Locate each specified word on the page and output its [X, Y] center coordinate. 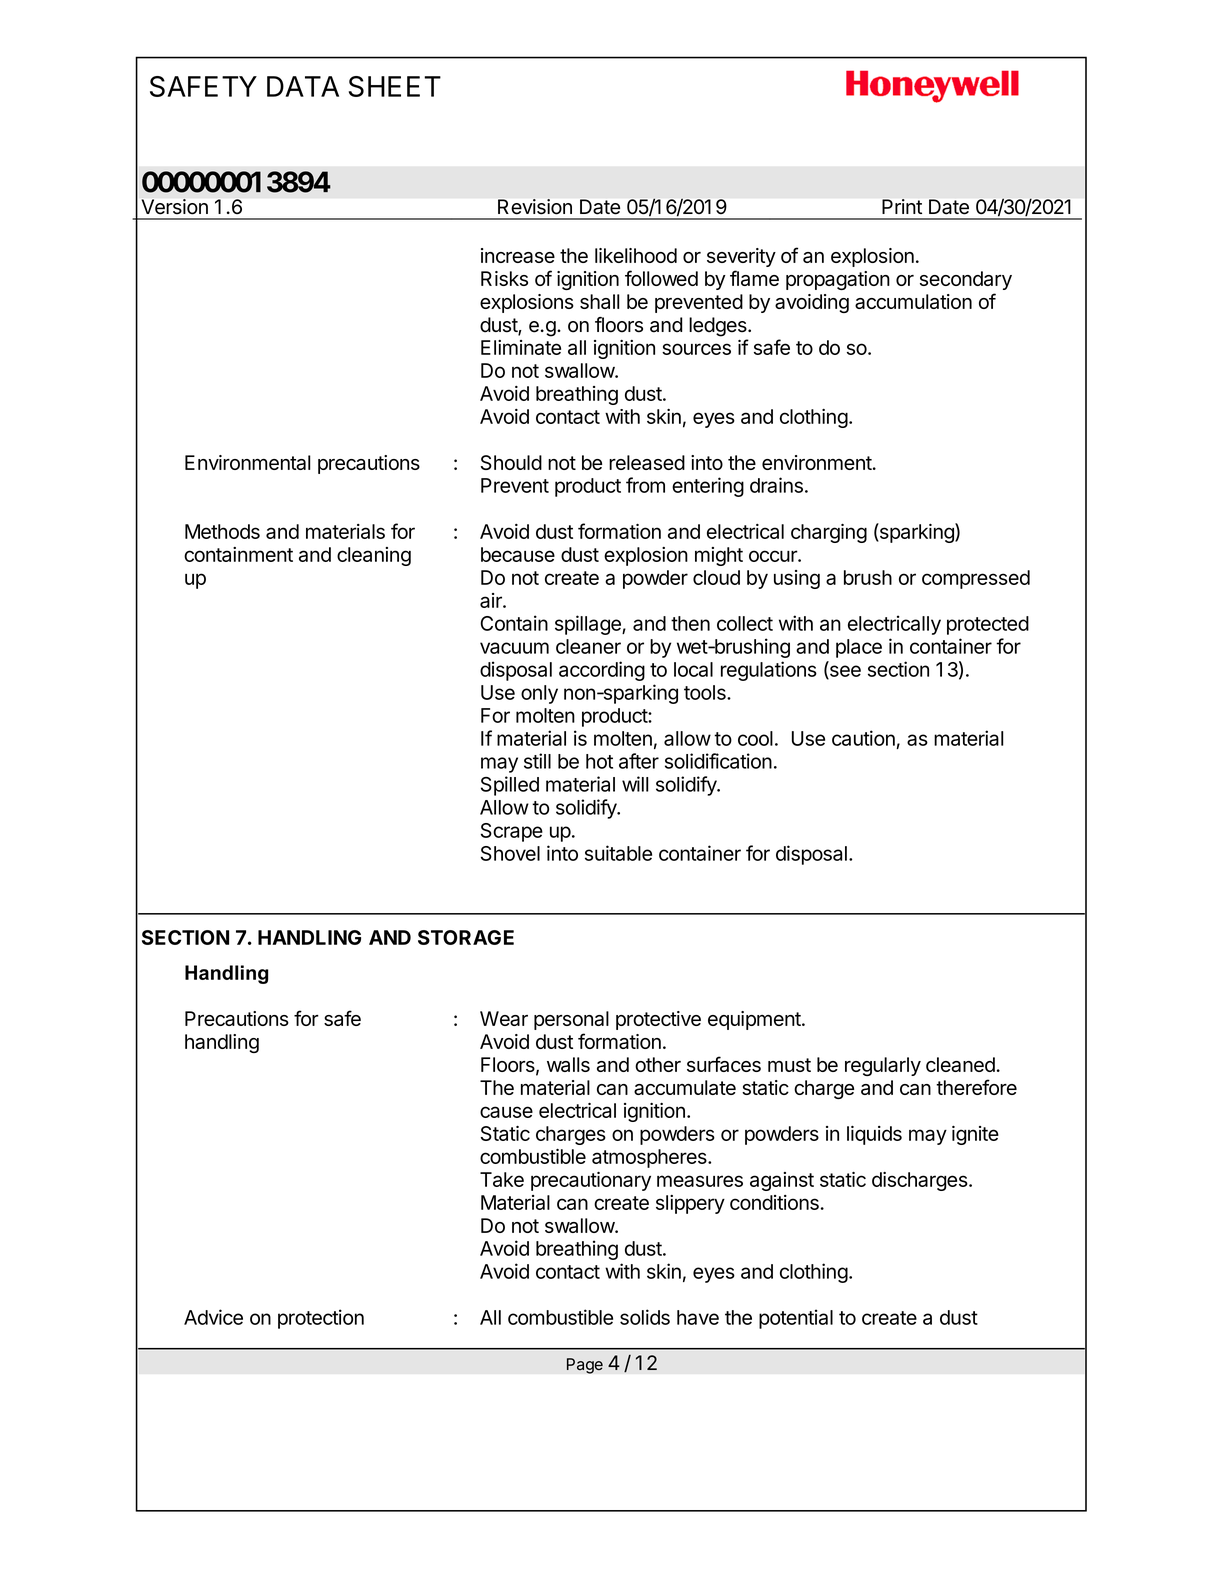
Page [585, 1366]
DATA [303, 86]
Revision [535, 206]
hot [599, 761]
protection [321, 1319]
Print [902, 206]
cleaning [374, 556]
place [859, 648]
